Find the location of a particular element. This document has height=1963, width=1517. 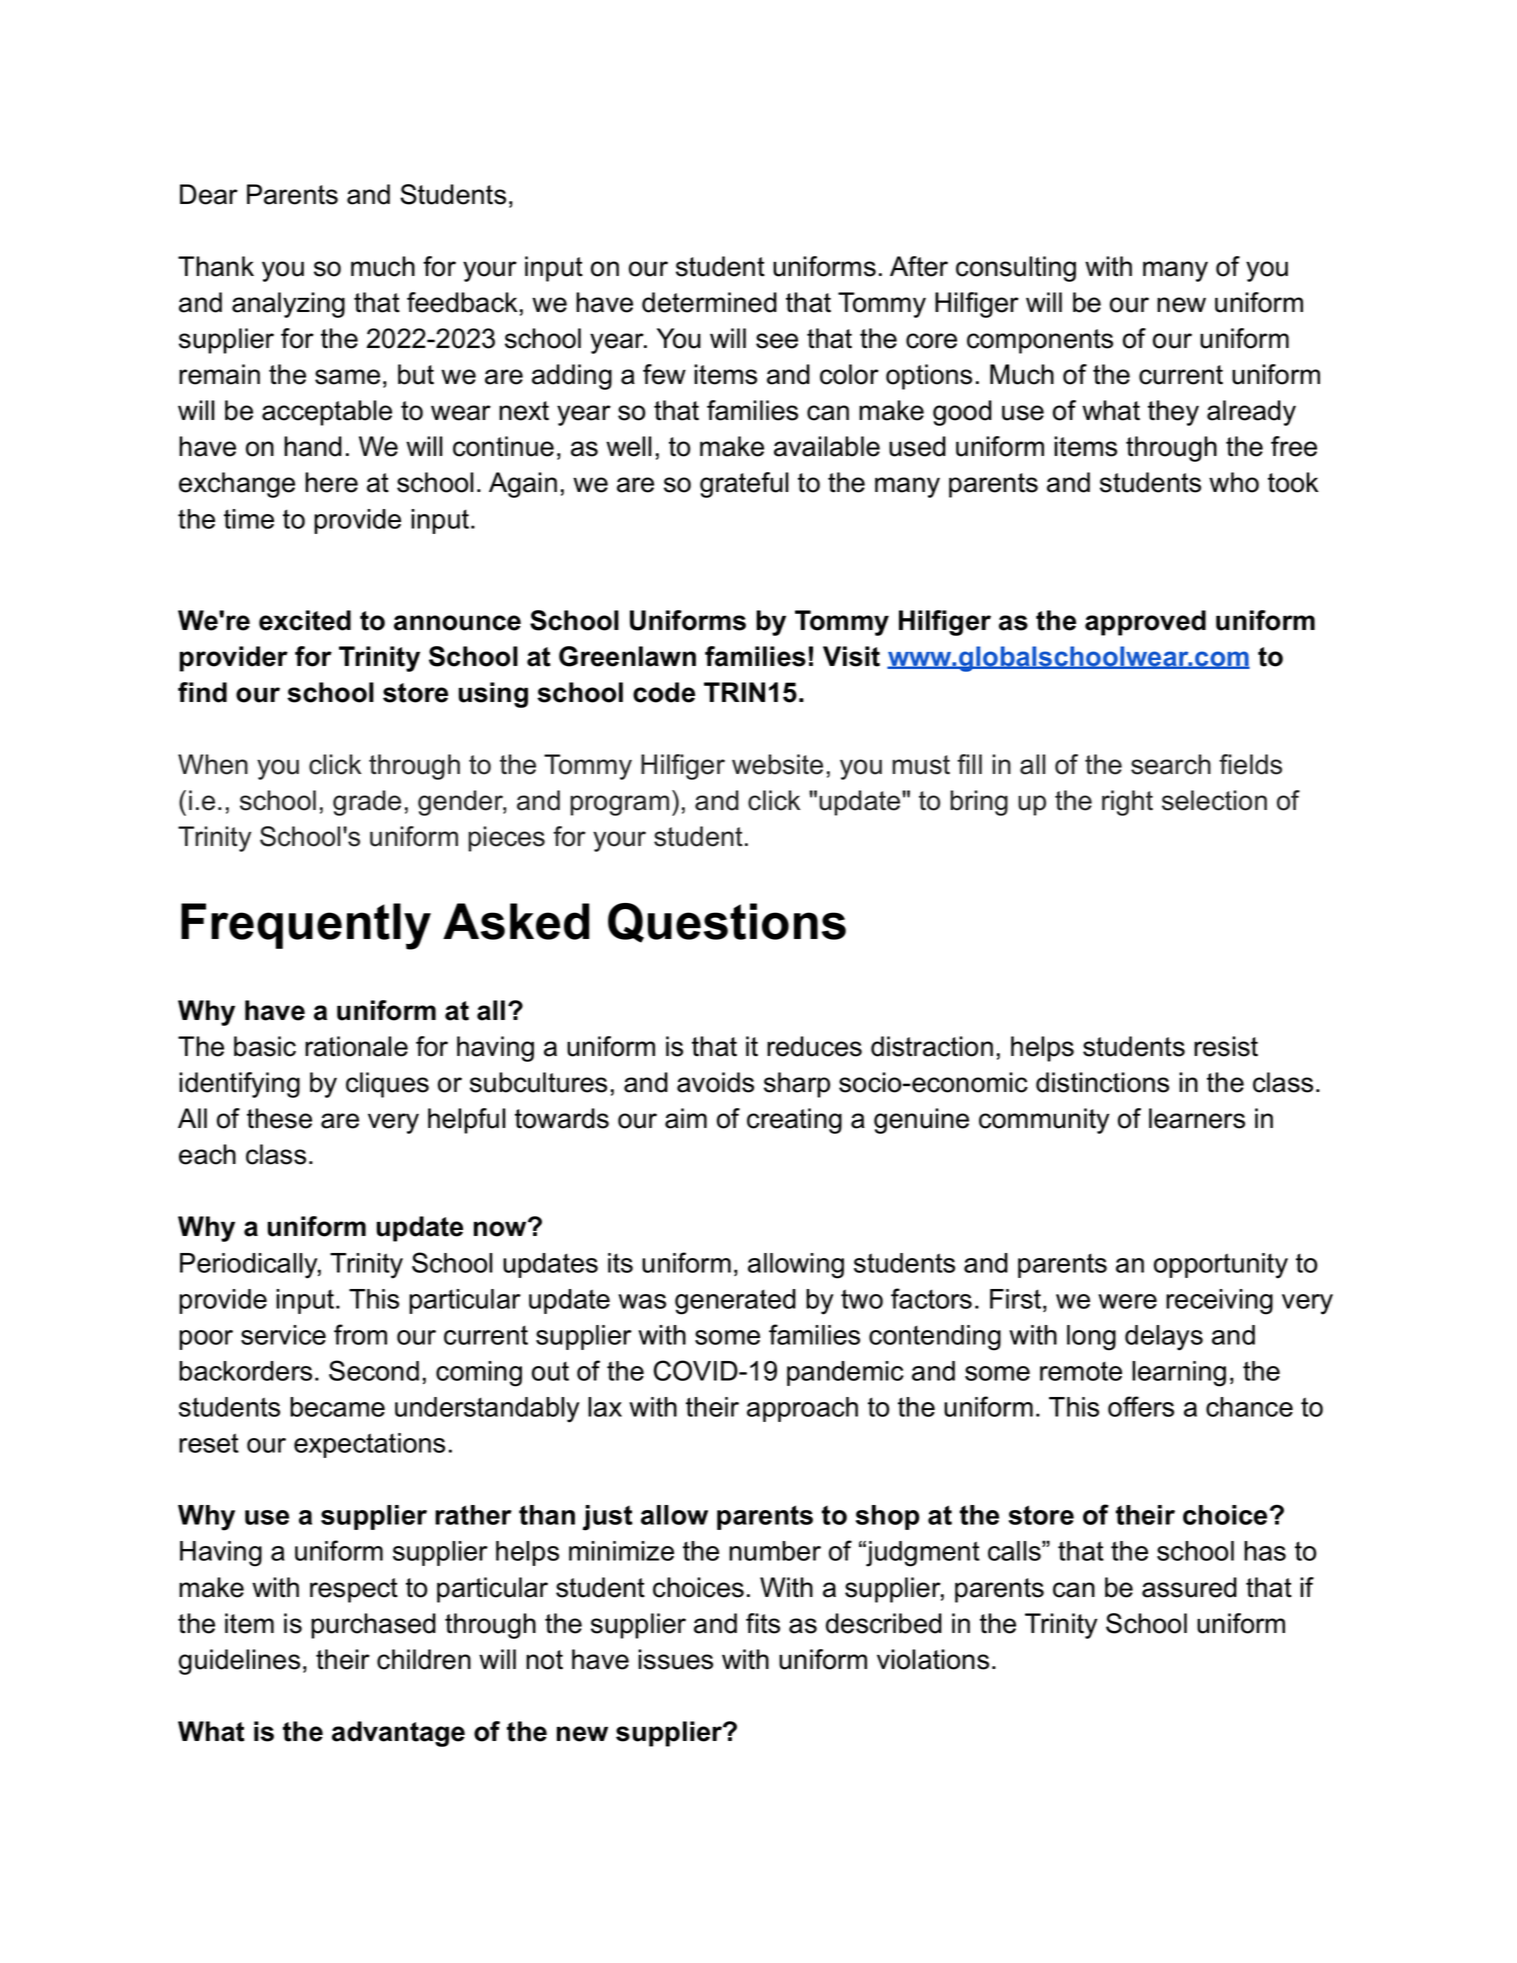

approved is located at coordinates (1145, 623).
